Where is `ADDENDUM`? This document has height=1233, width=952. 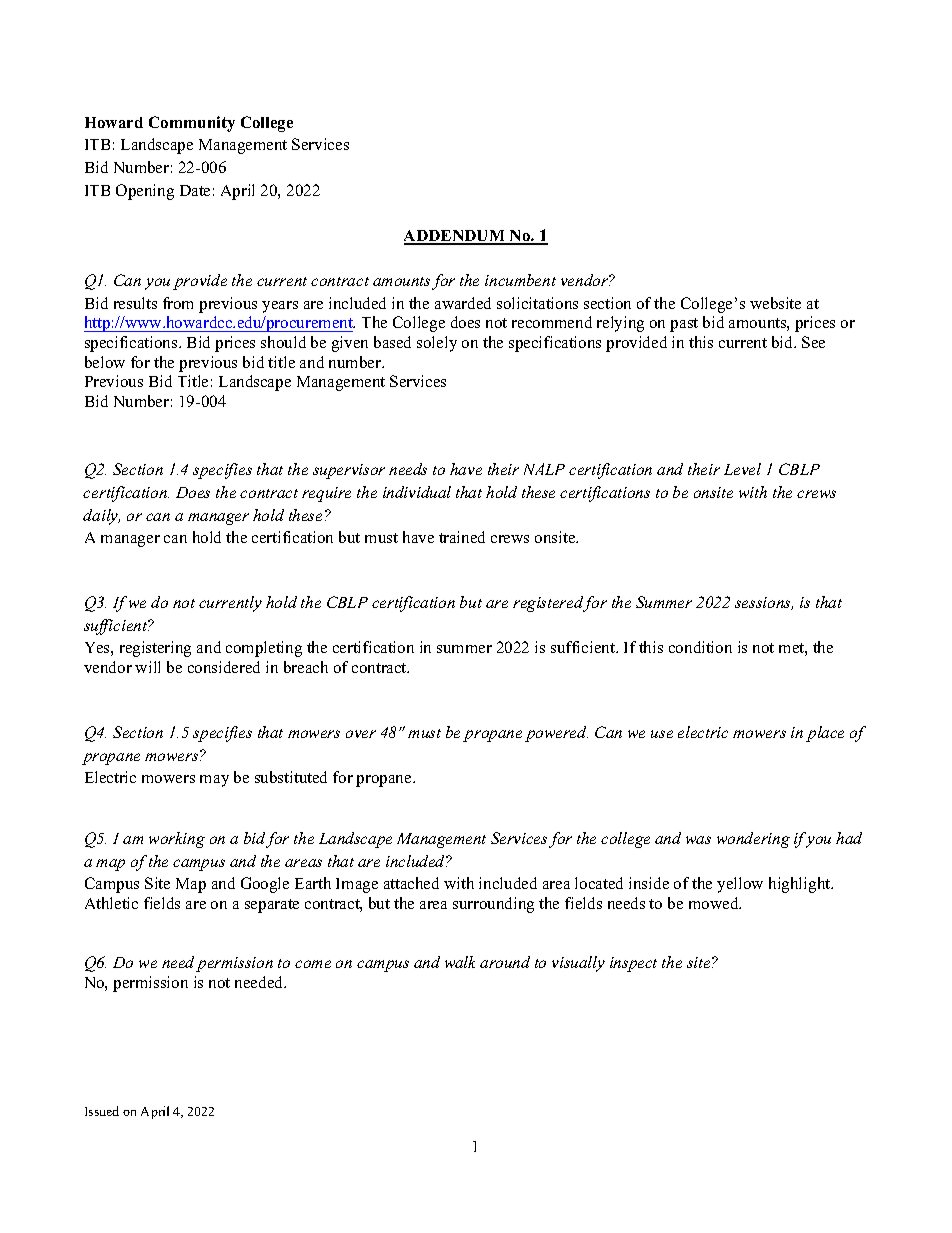
ADDENDUM is located at coordinates (456, 237).
